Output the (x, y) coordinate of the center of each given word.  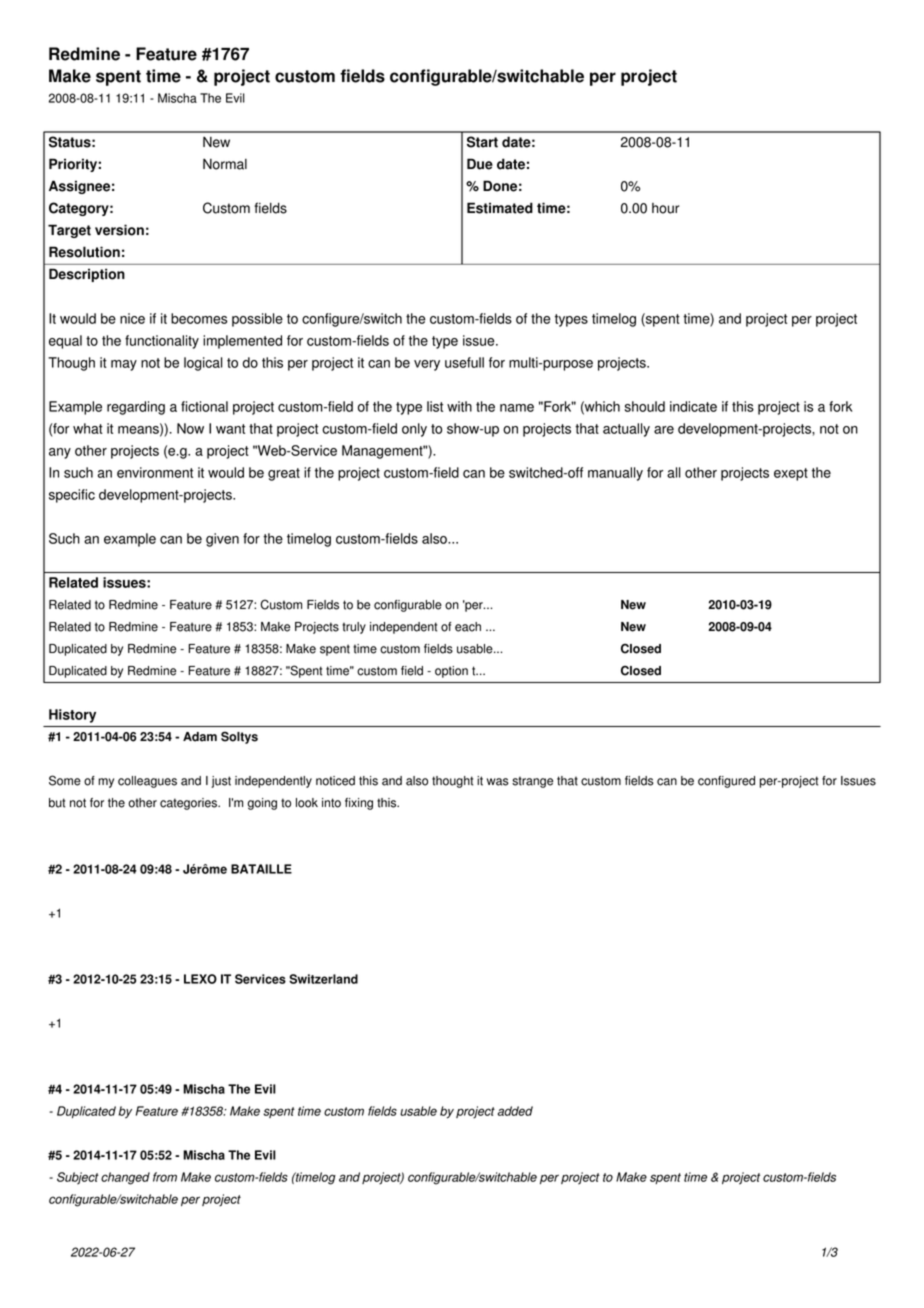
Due (480, 164)
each (468, 627)
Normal (225, 164)
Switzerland (323, 979)
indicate (693, 406)
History (72, 716)
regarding (136, 408)
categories (189, 804)
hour (665, 208)
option (451, 672)
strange (532, 782)
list (435, 406)
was (498, 782)
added (515, 1111)
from (165, 1177)
